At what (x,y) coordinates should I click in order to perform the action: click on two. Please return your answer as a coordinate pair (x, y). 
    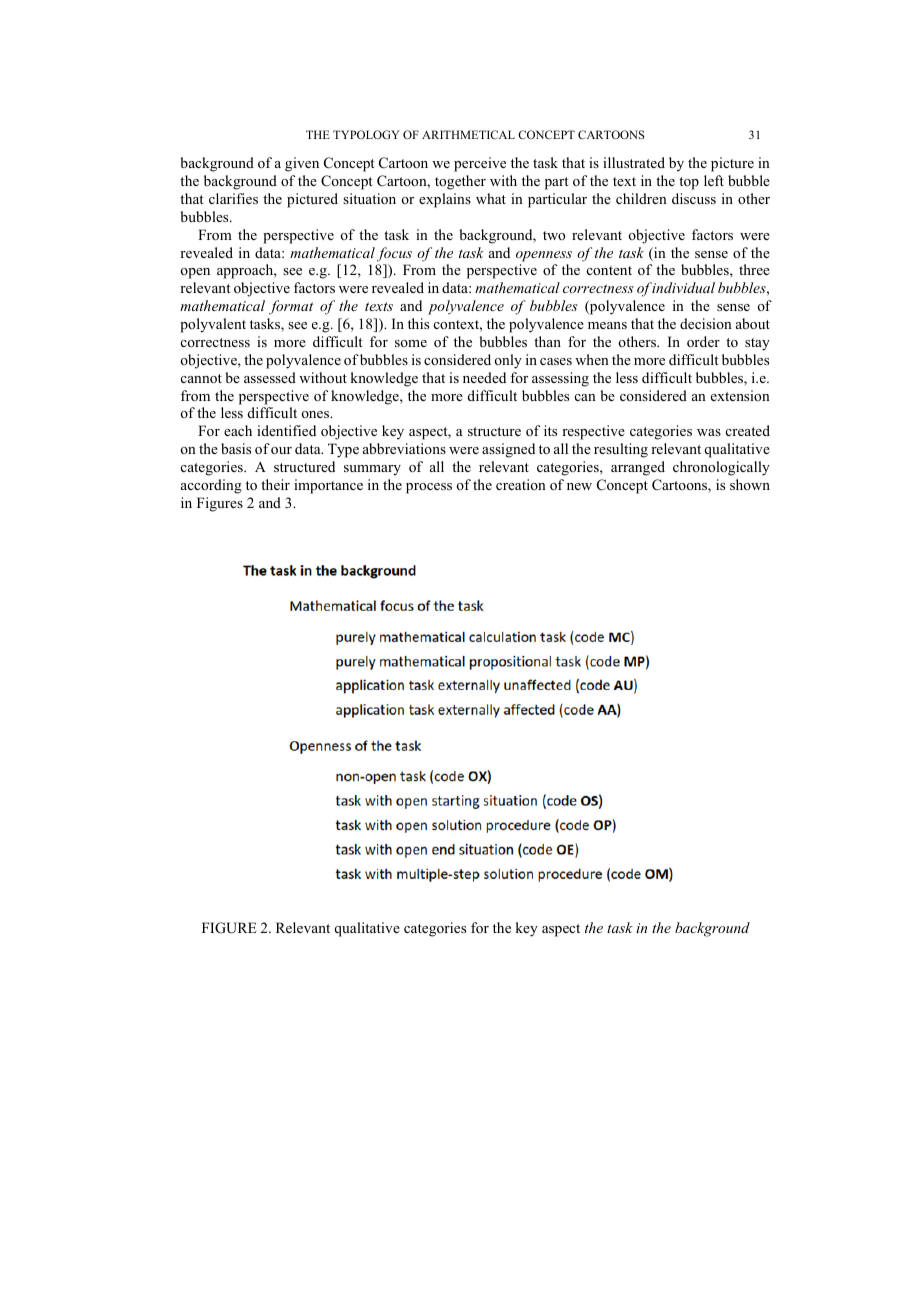
    Looking at the image, I should click on (554, 235).
